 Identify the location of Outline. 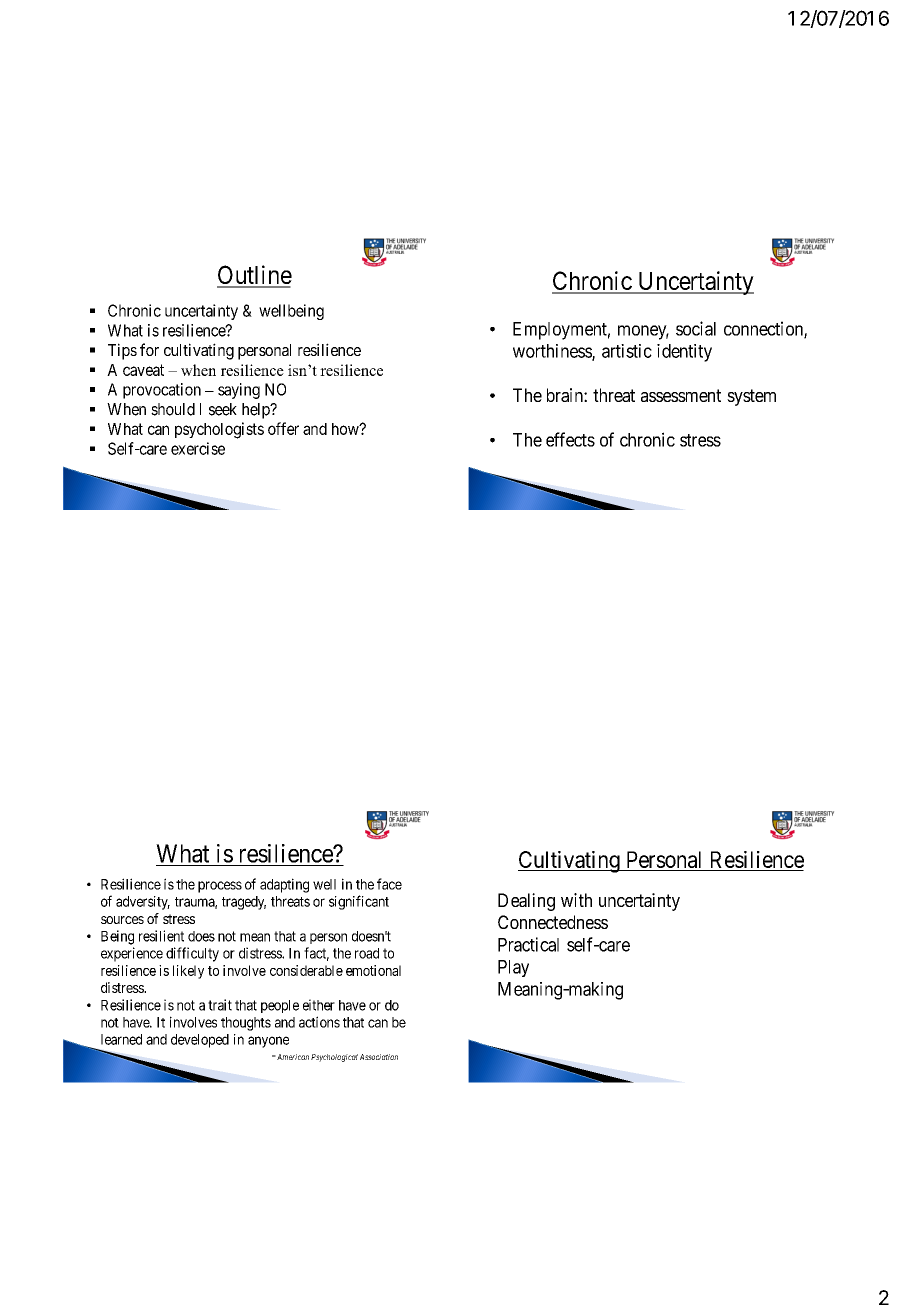
(254, 276).
